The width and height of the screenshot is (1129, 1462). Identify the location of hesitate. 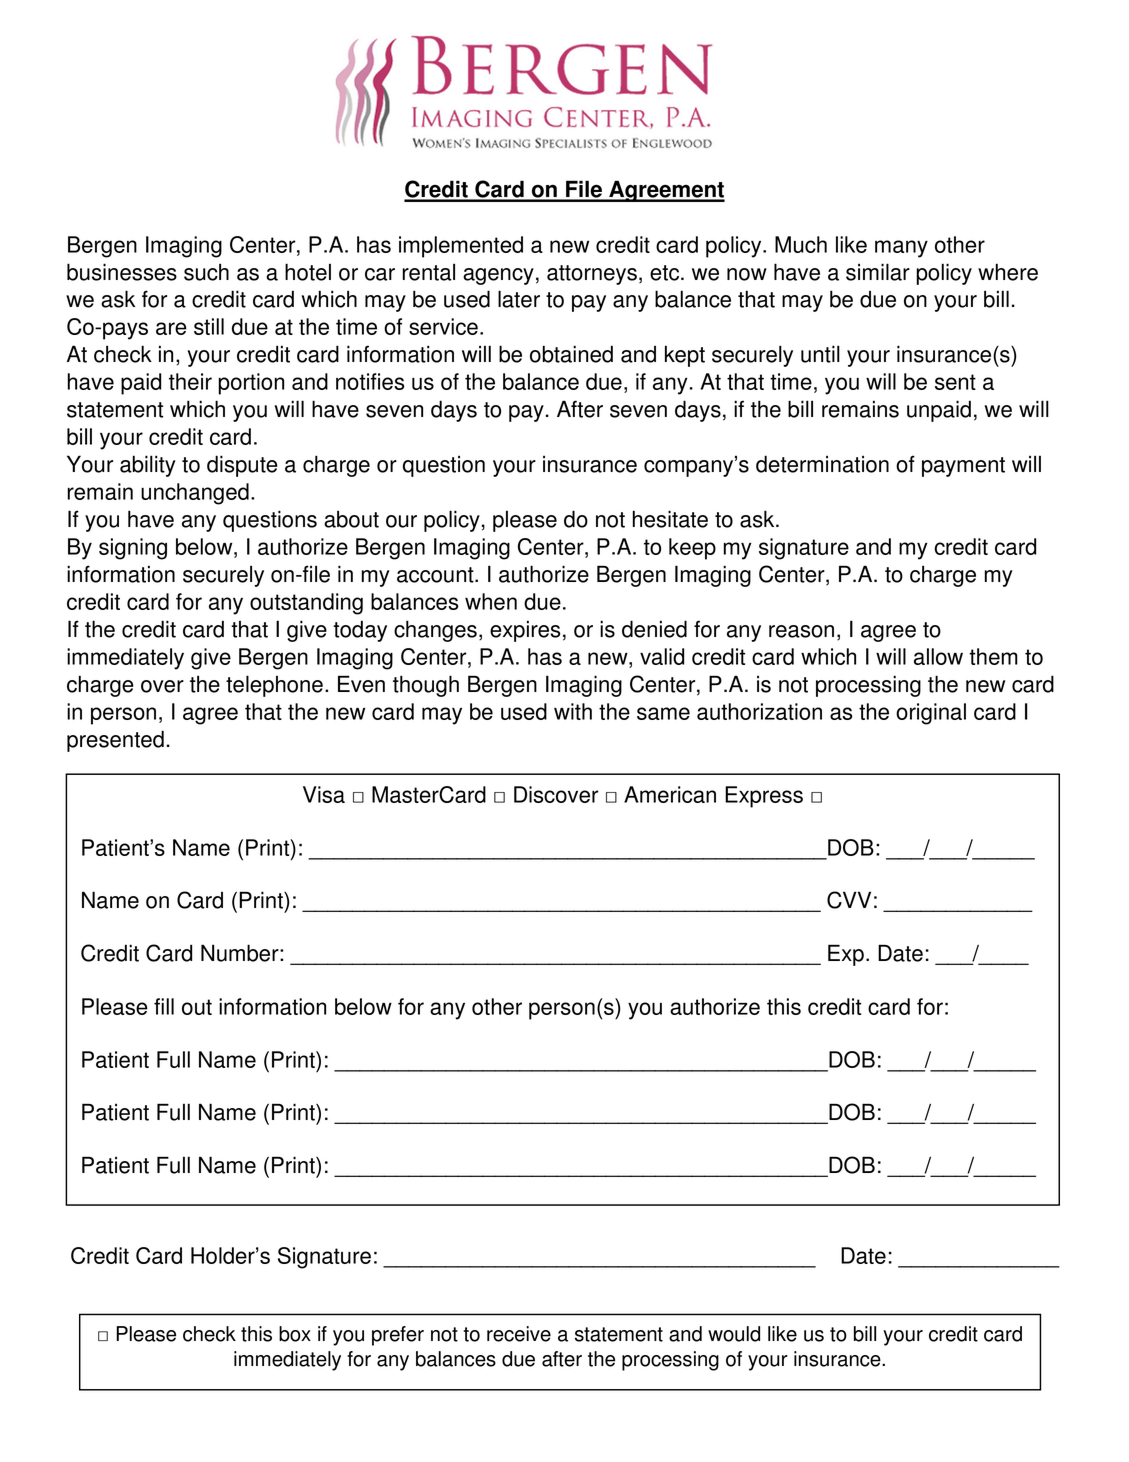
(670, 519).
